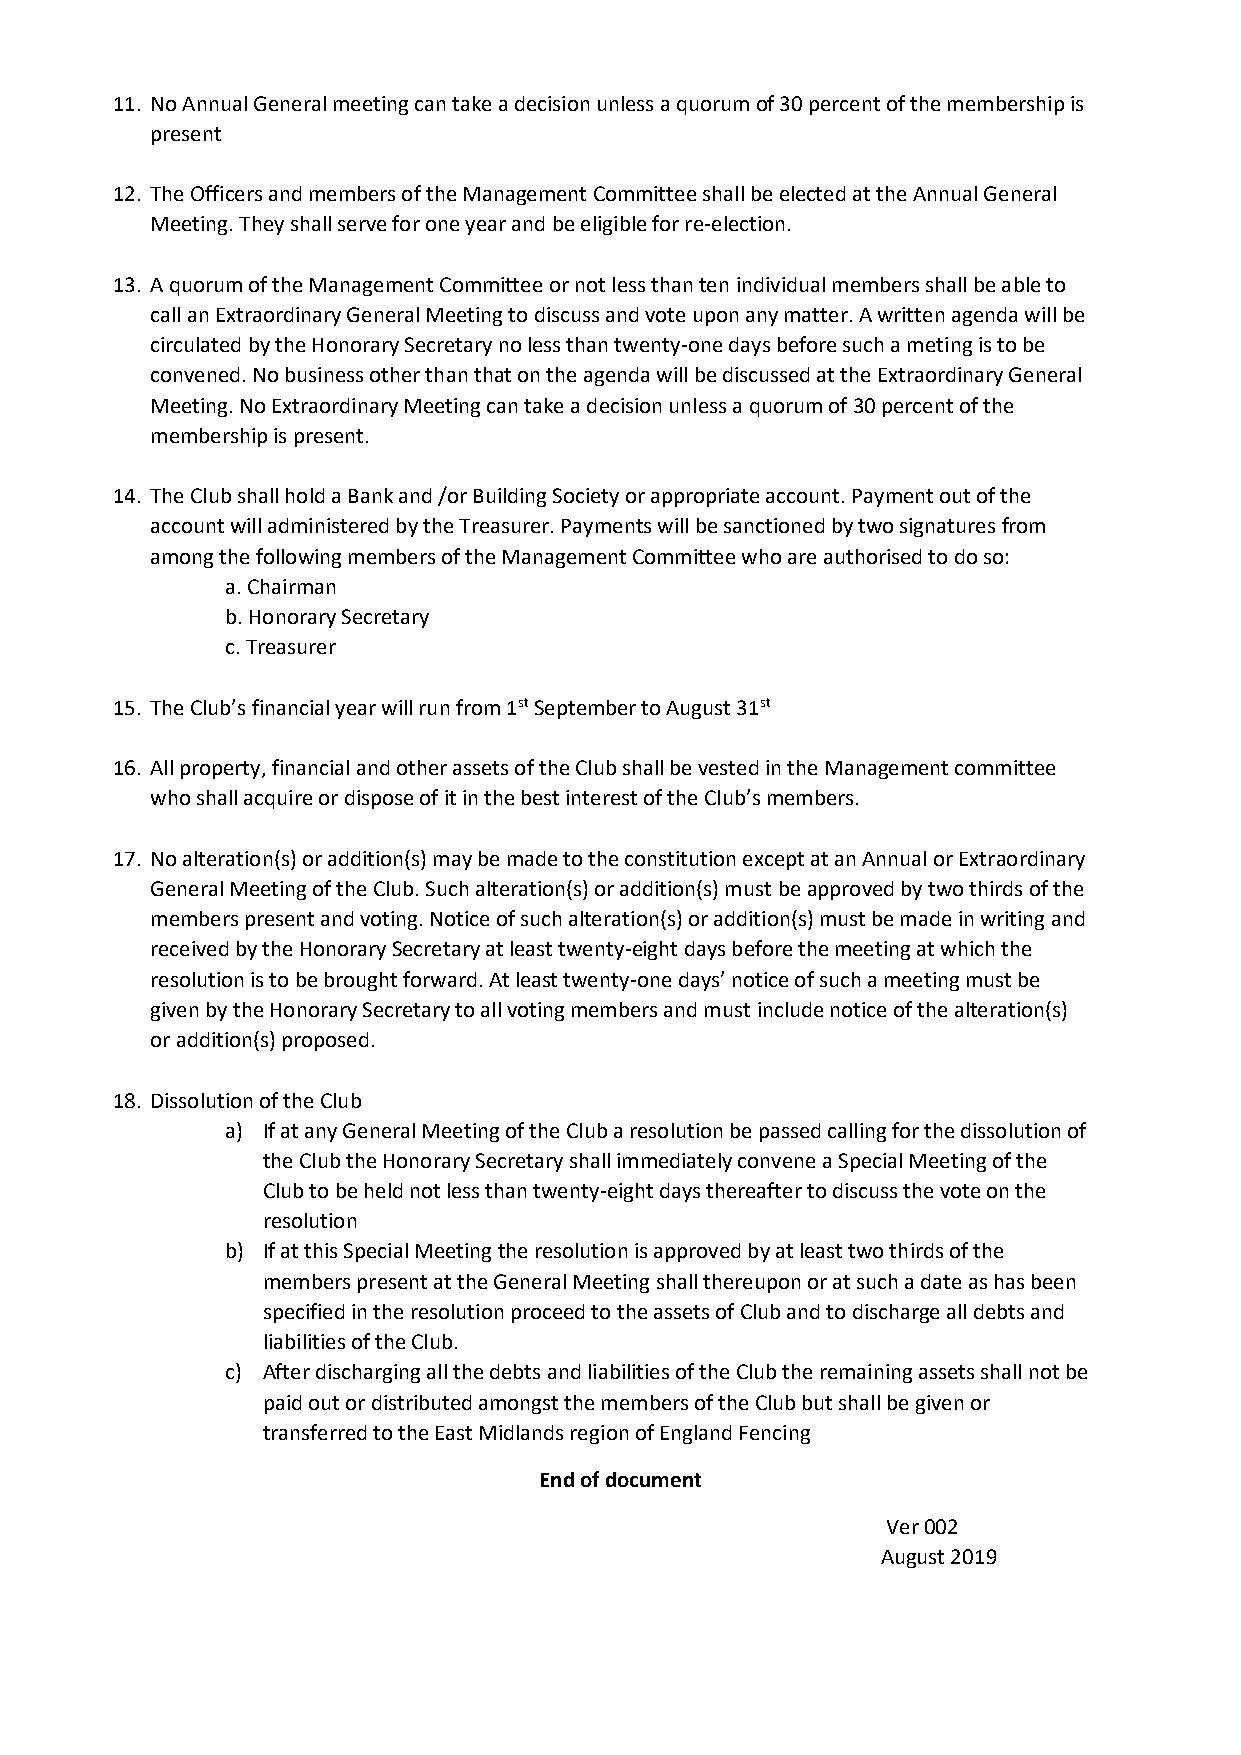  I want to click on document, so click(653, 1479).
